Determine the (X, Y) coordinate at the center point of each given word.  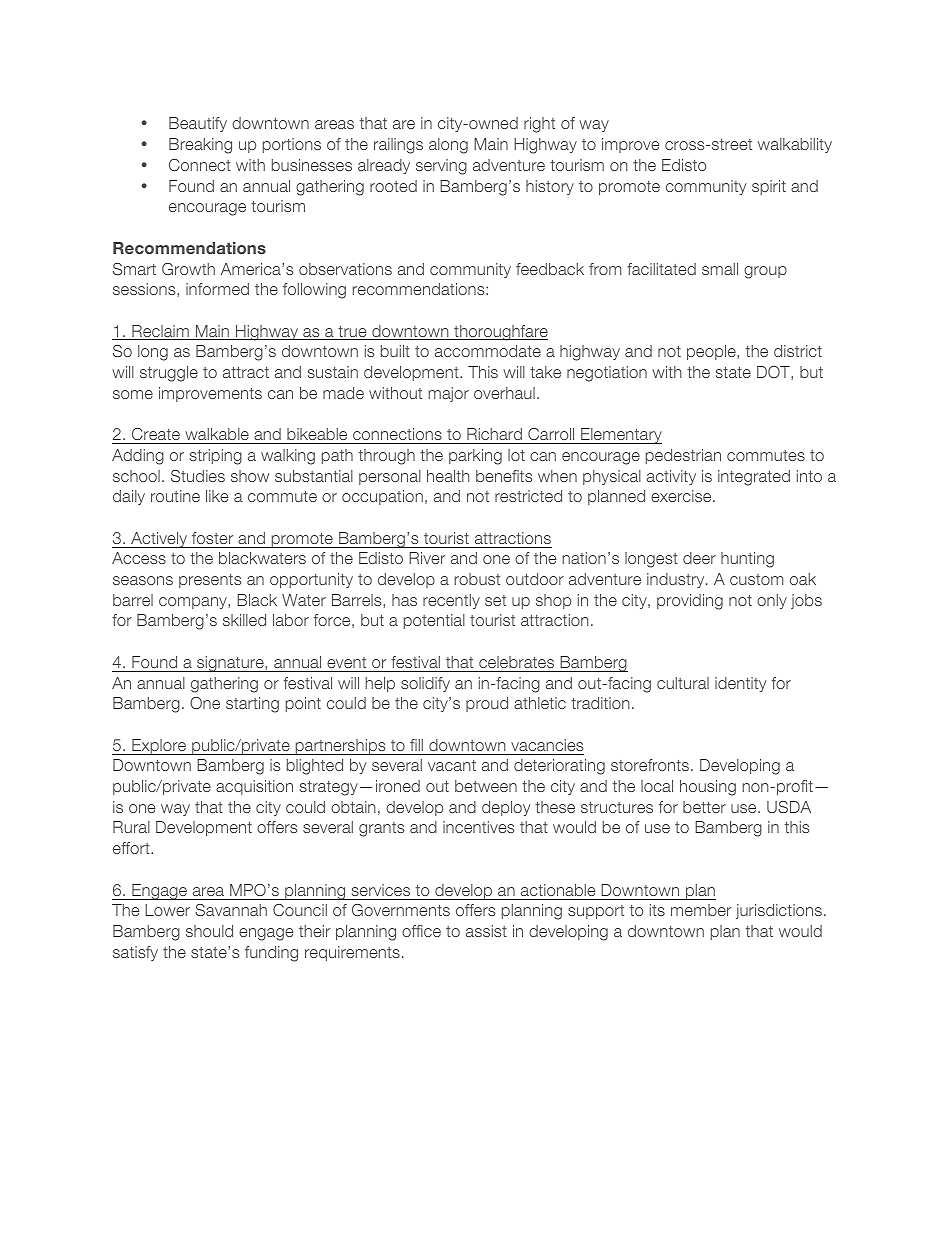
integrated (754, 478)
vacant (452, 765)
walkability (795, 145)
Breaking (200, 146)
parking (475, 457)
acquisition (254, 787)
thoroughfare (500, 333)
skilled (244, 620)
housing (708, 788)
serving (441, 167)
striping (215, 457)
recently (451, 601)
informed (217, 289)
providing (690, 602)
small (720, 269)
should (209, 931)
